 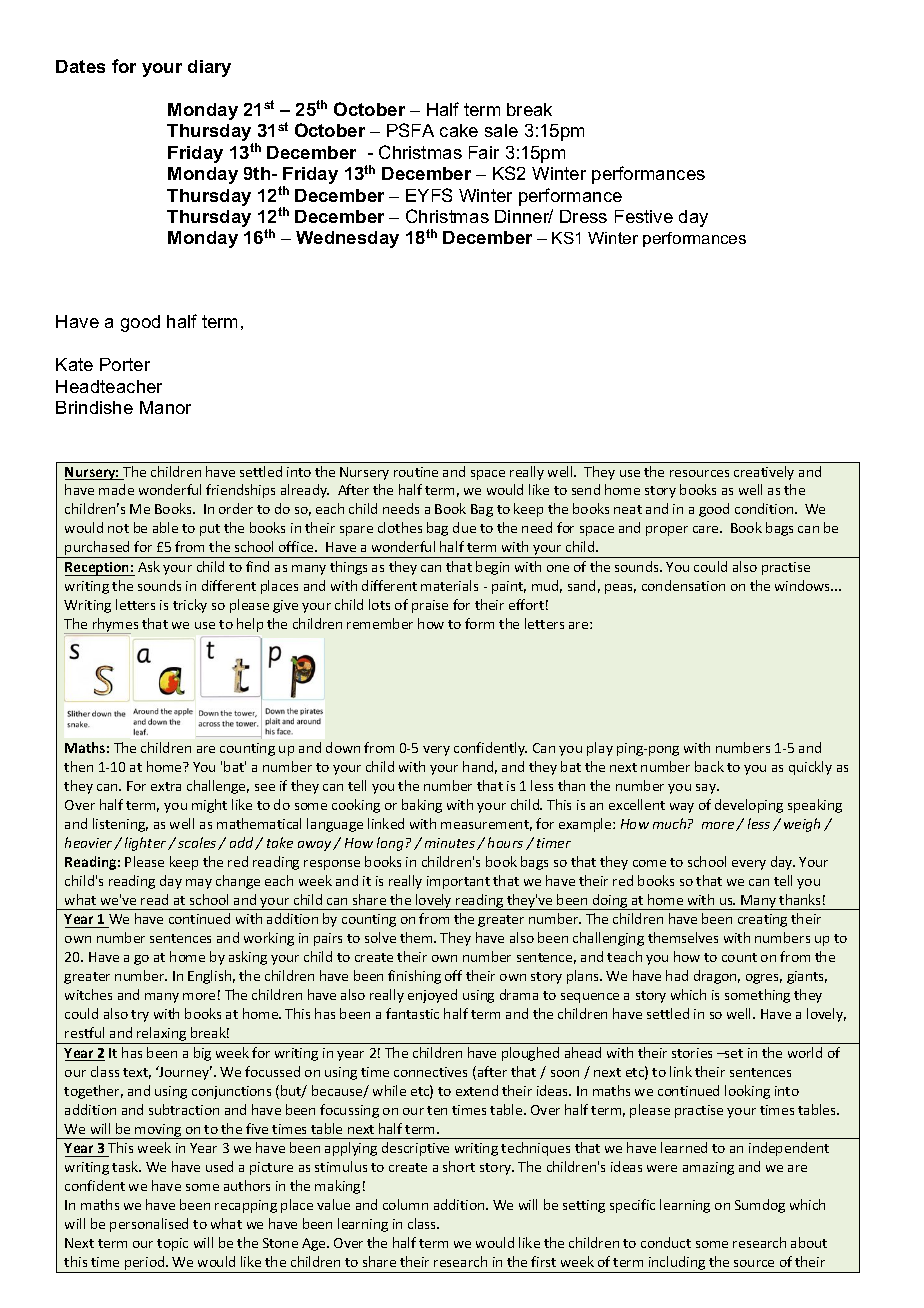 I want to click on personalised, so click(x=149, y=1225).
